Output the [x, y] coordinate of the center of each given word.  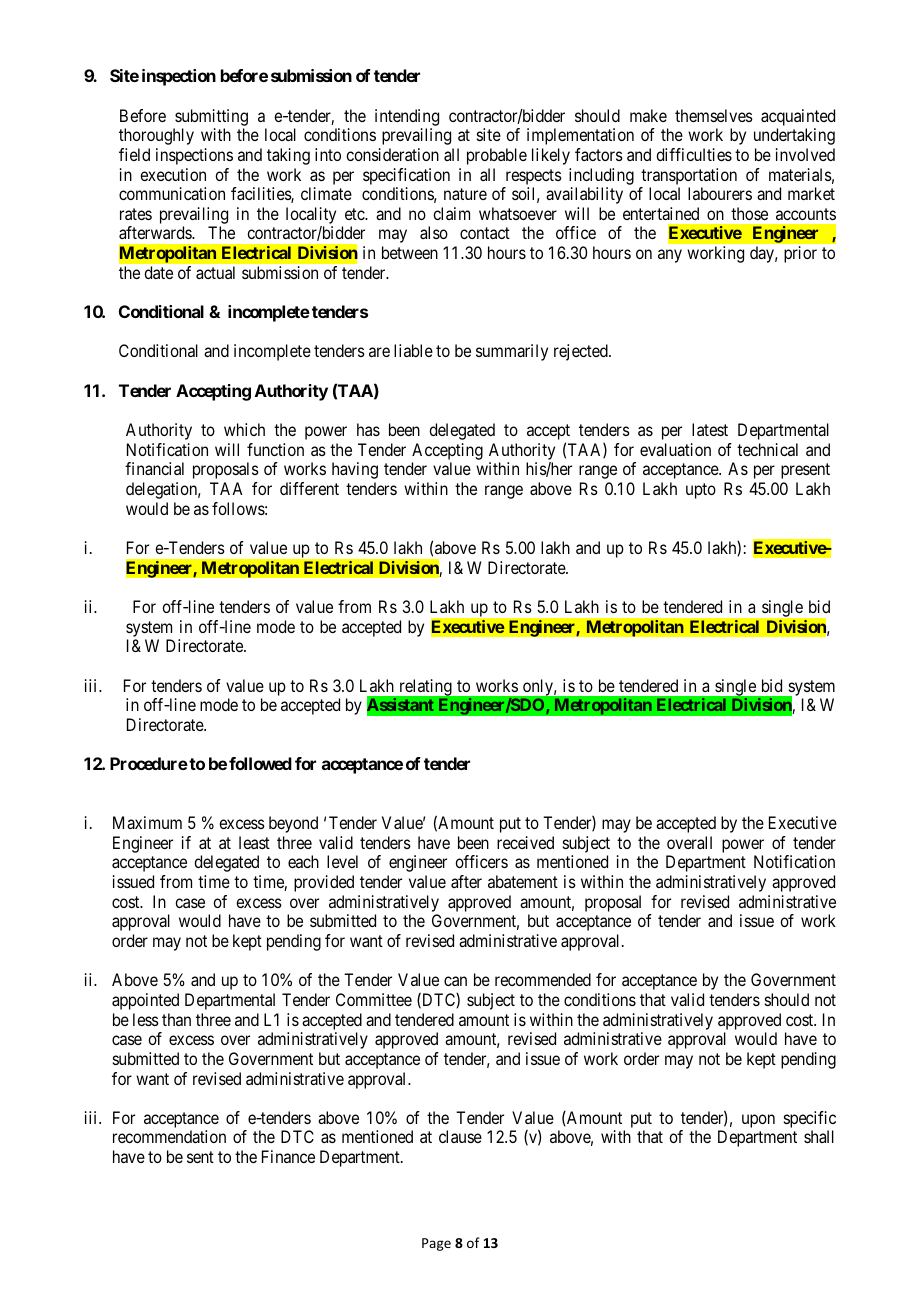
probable [497, 156]
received [525, 842]
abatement [523, 881]
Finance [288, 1156]
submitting [211, 117]
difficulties [694, 154]
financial [154, 468]
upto [701, 491]
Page [436, 1244]
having [355, 470]
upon [758, 1121]
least [254, 842]
